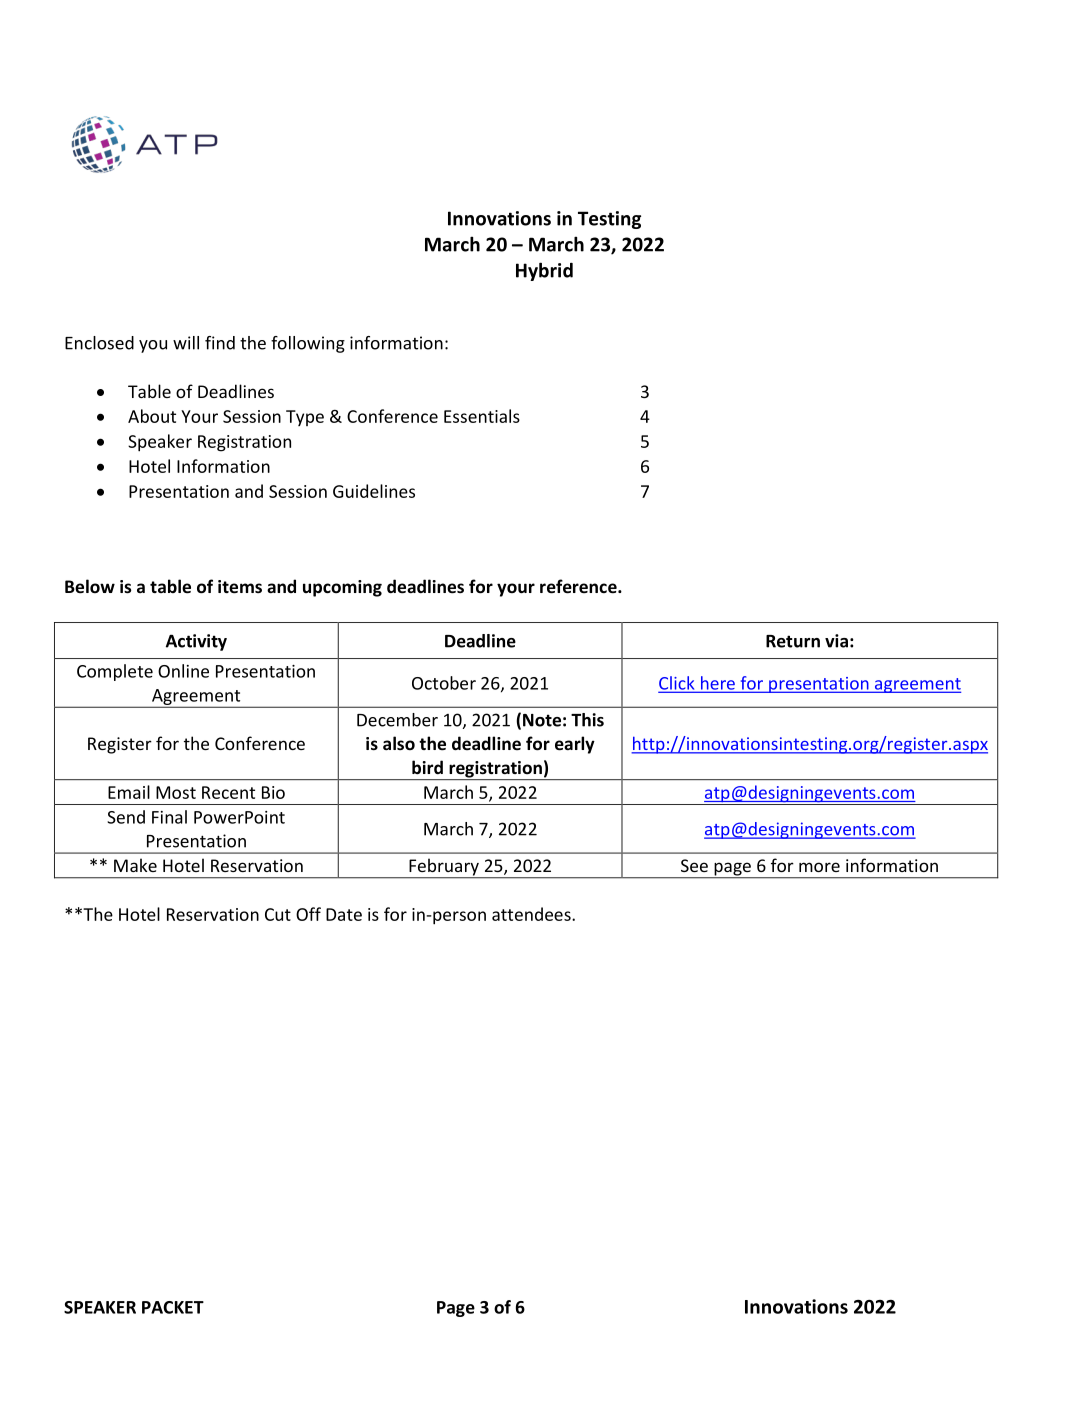 The width and height of the document is (1088, 1407). What do you see at coordinates (278, 914) in the document?
I see `Cut` at bounding box center [278, 914].
